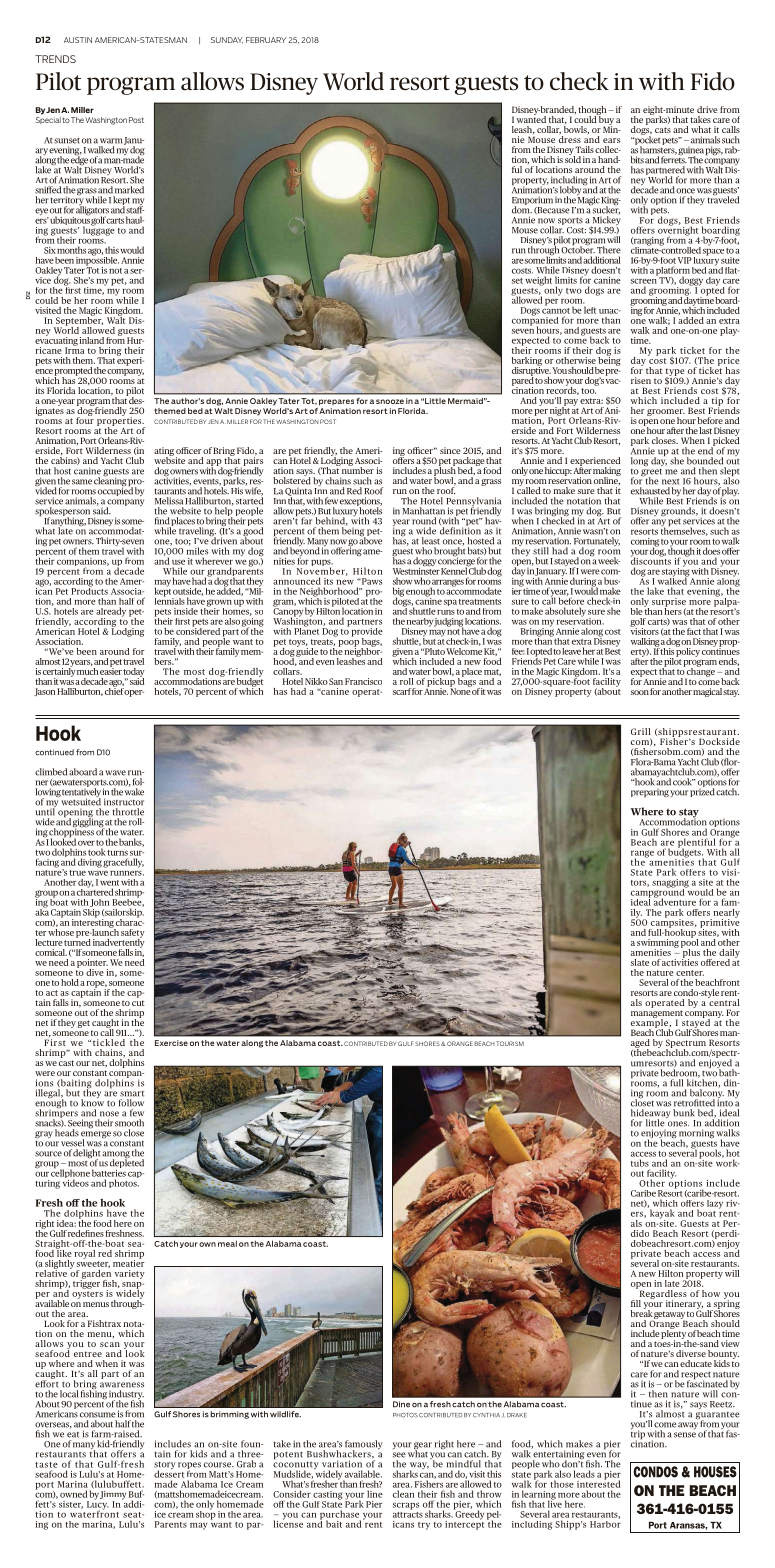  Describe the element at coordinates (266, 40) in the screenshot. I see `FEBRUARY` at that location.
